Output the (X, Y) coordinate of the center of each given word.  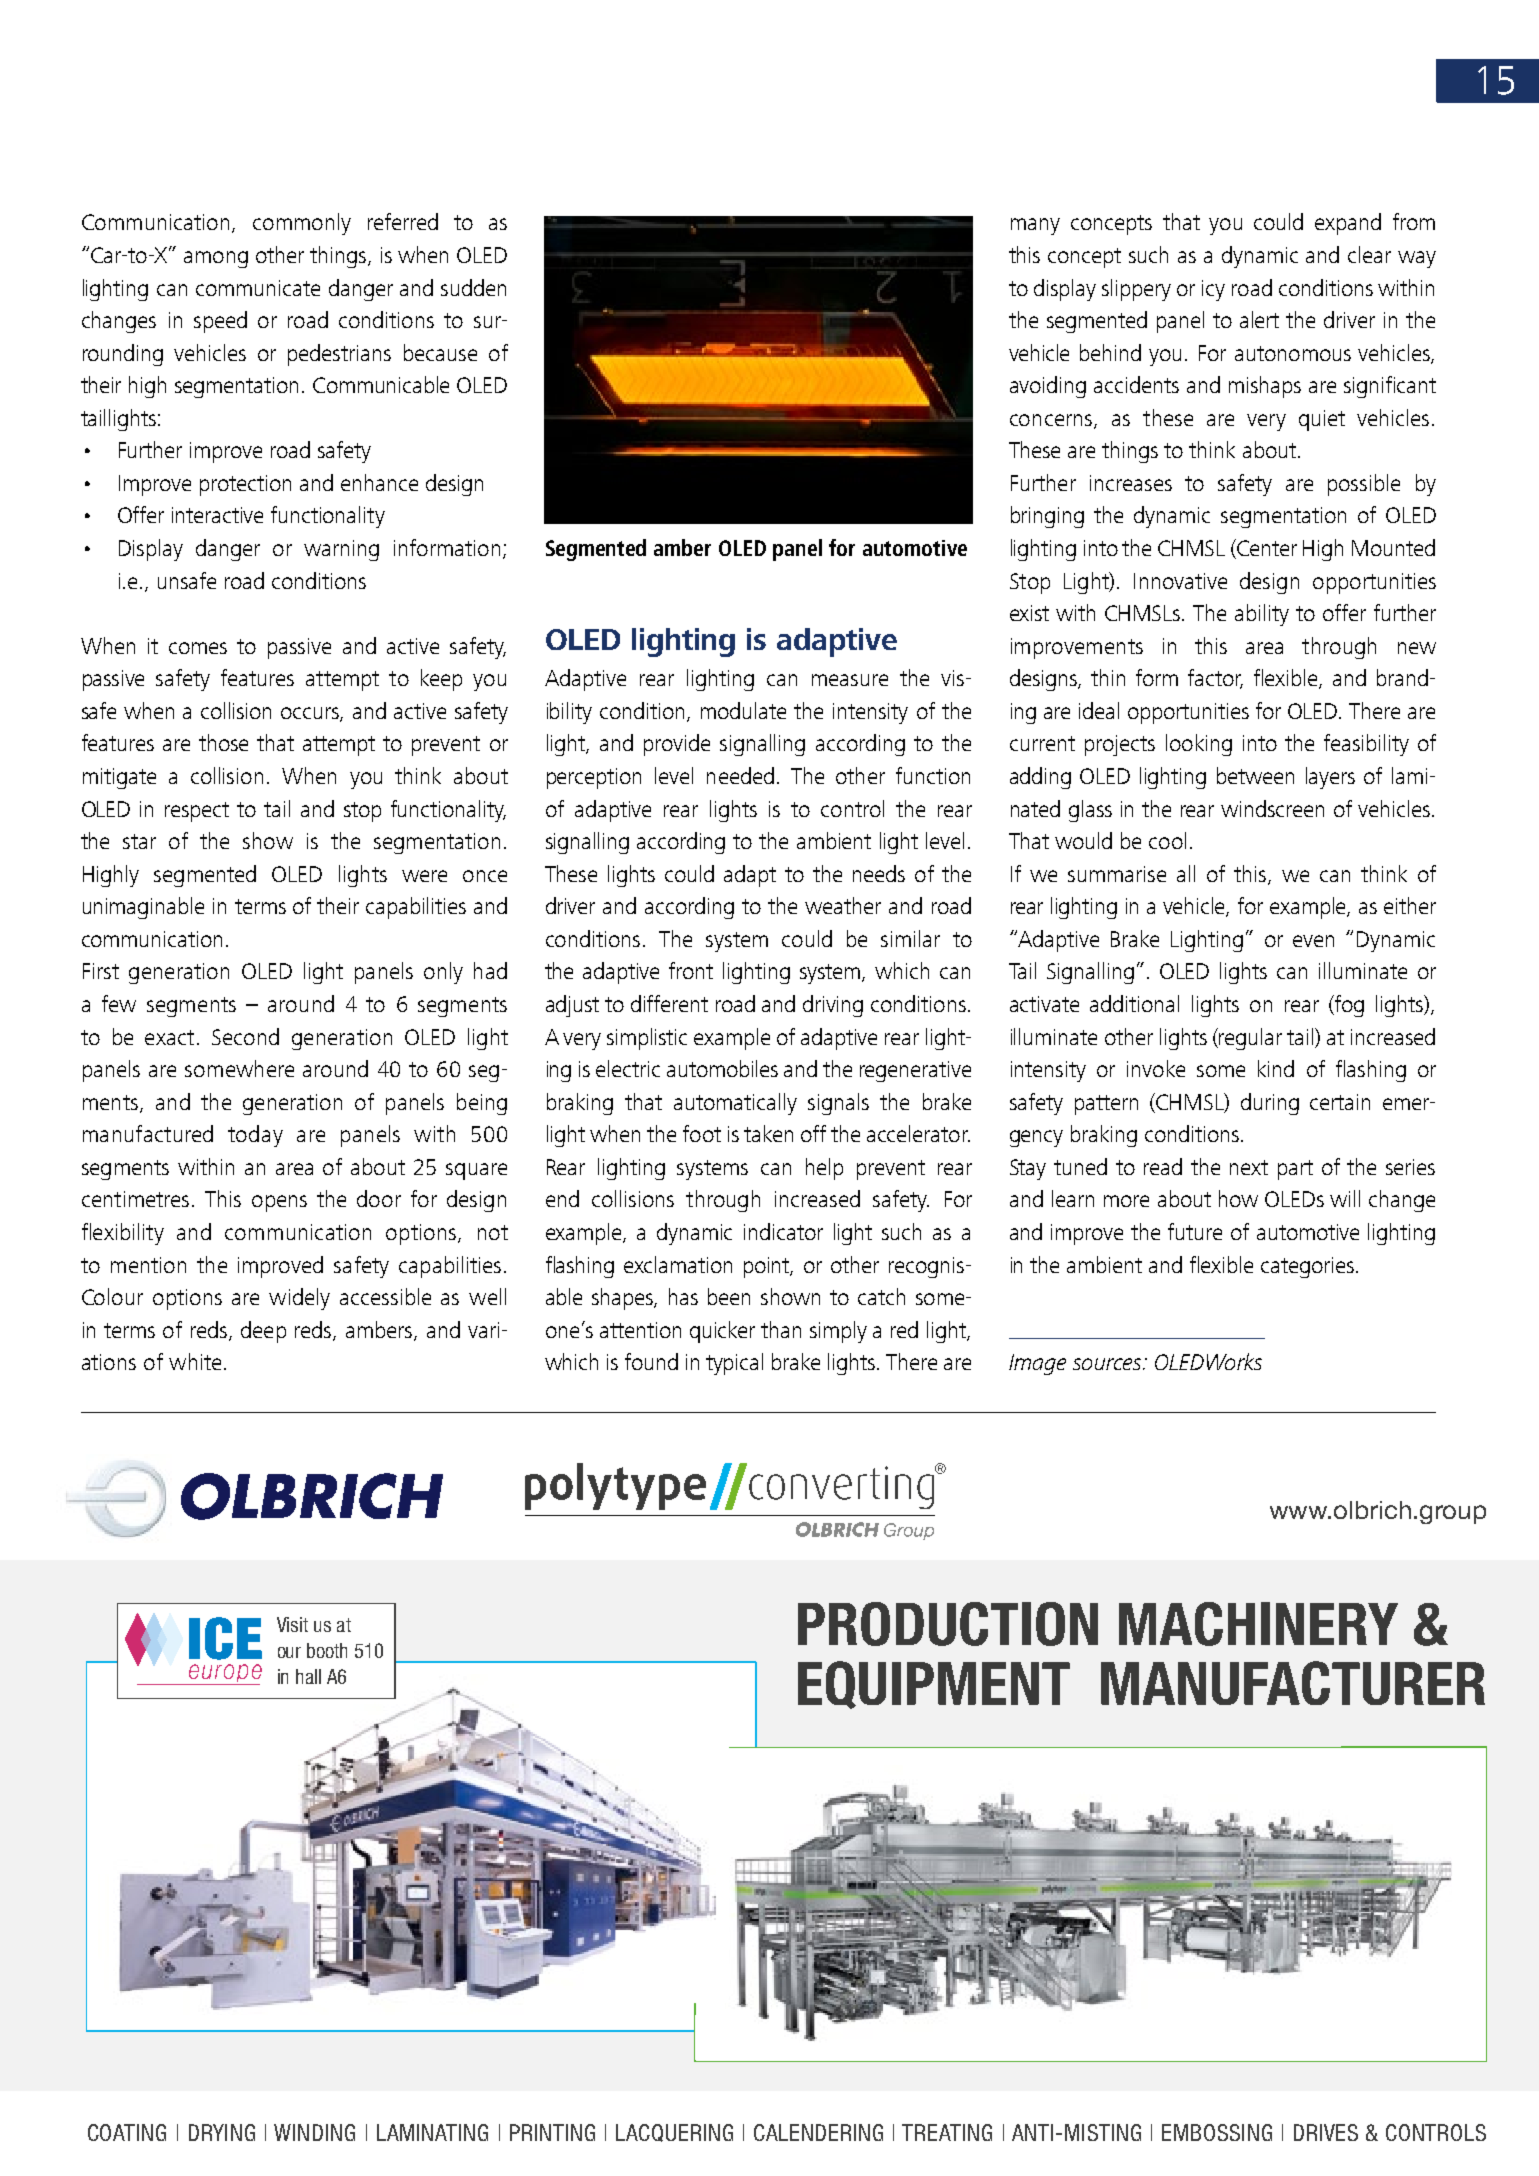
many (1035, 226)
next (1249, 1167)
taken (768, 1133)
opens (279, 1203)
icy (1213, 290)
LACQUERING (674, 2133)
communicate (258, 288)
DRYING (222, 2132)
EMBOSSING (1217, 2132)
